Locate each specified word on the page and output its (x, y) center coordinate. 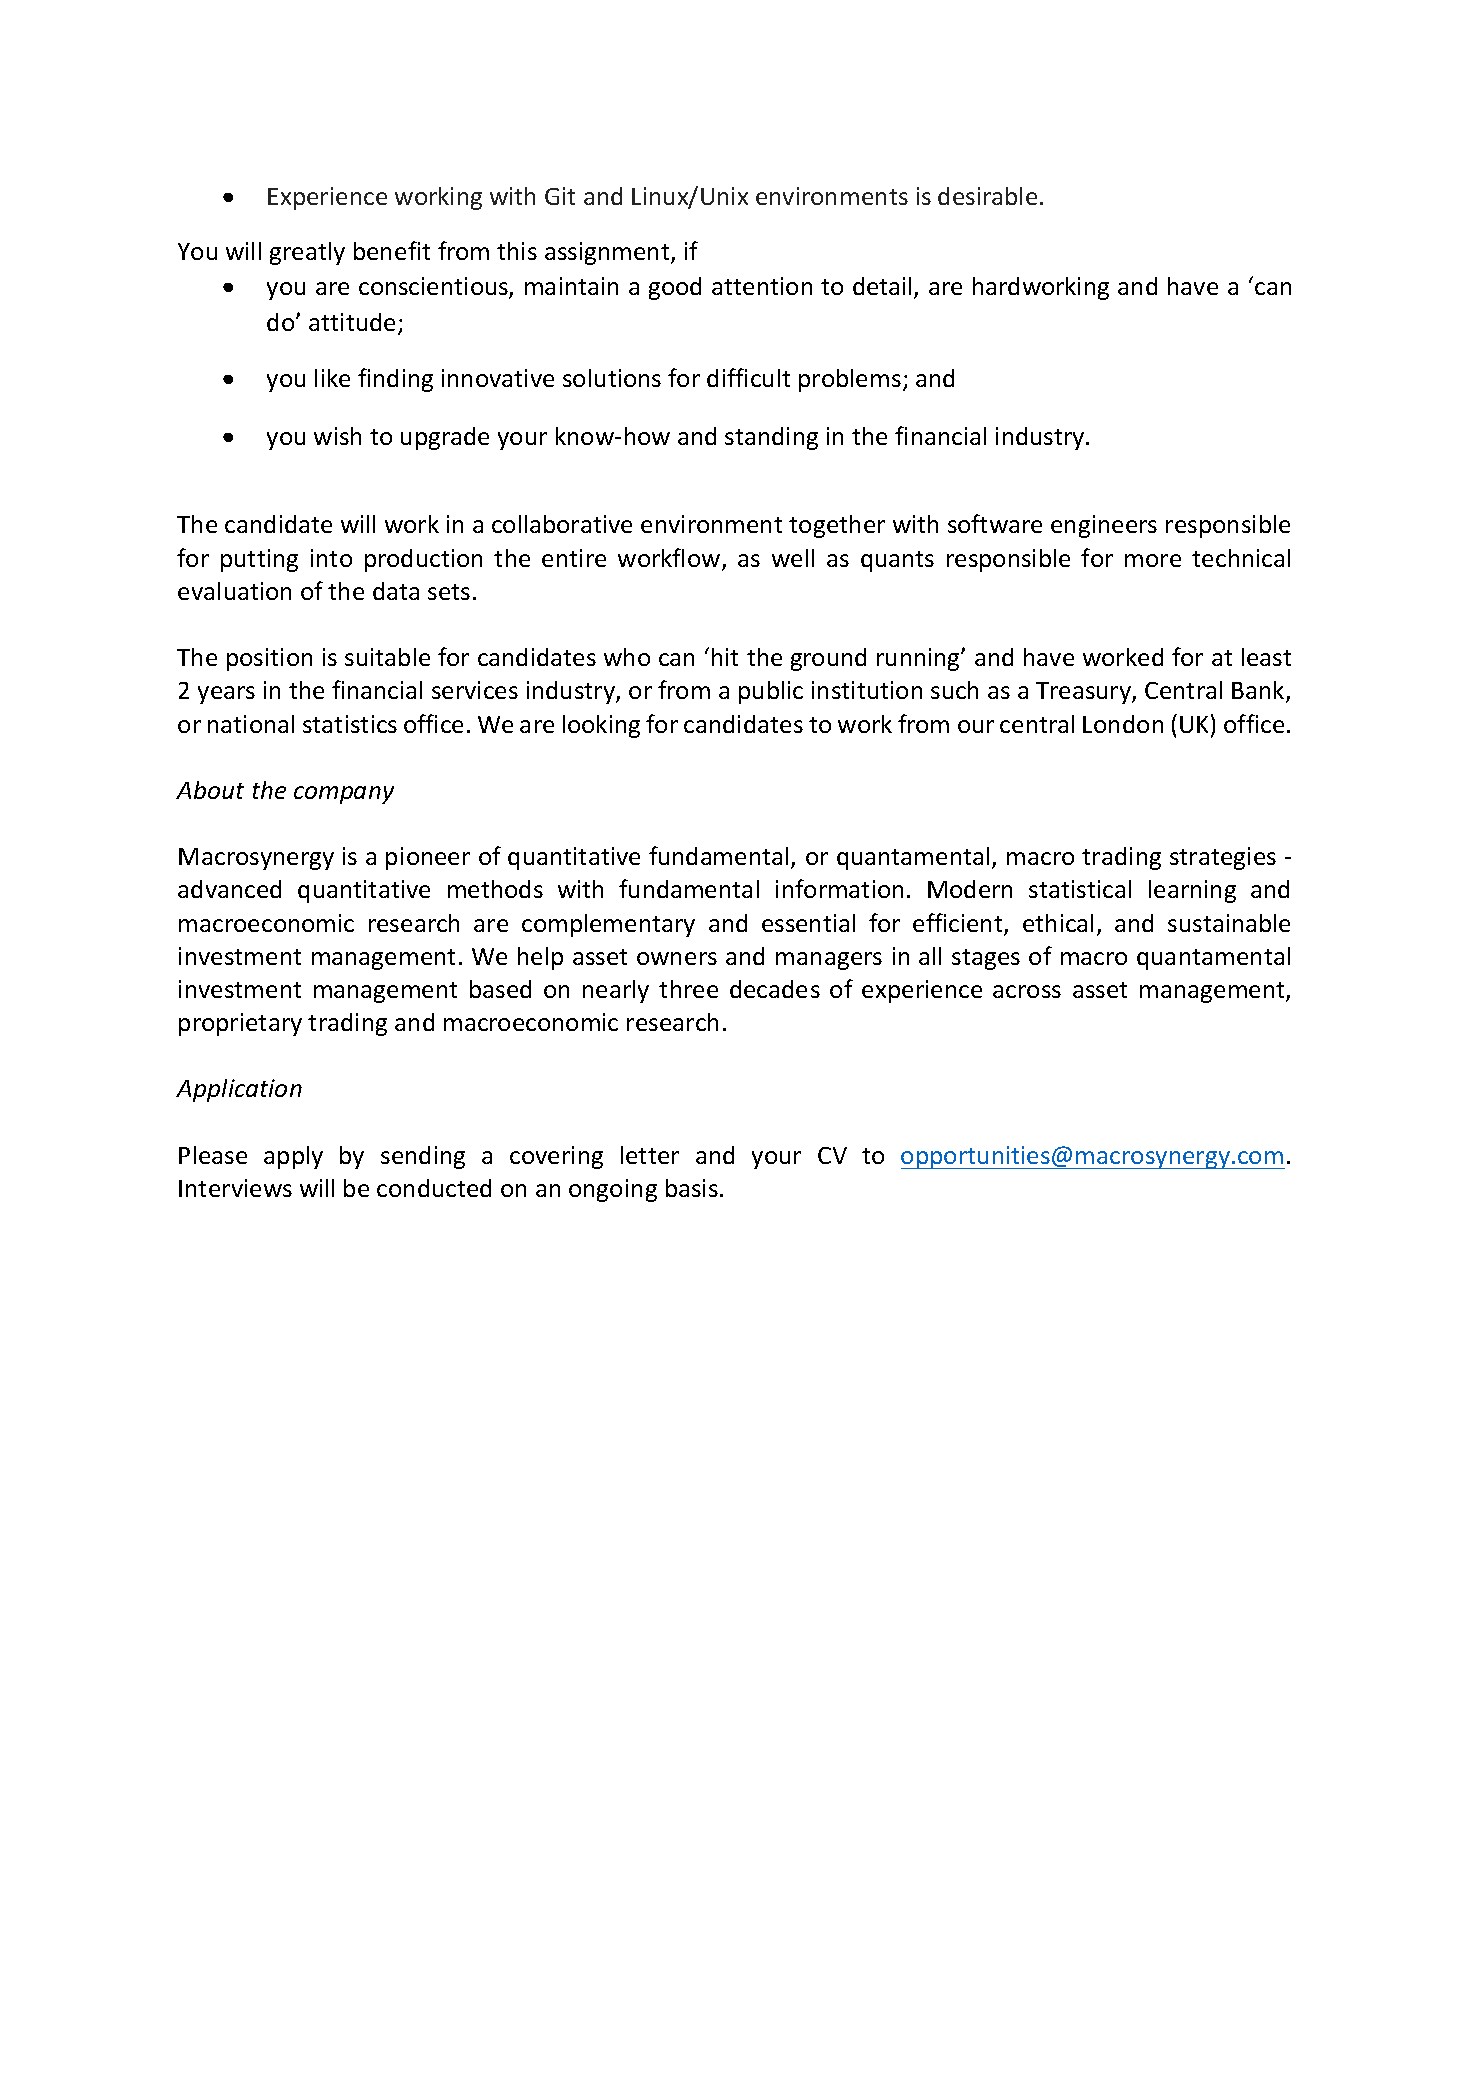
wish (337, 436)
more (1153, 560)
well (793, 558)
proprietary (240, 1024)
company (344, 795)
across (1027, 991)
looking (601, 726)
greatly (307, 253)
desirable (987, 196)
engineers (1104, 526)
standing (771, 438)
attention (762, 286)
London (1123, 724)
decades (775, 989)
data (396, 591)
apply (293, 1157)
